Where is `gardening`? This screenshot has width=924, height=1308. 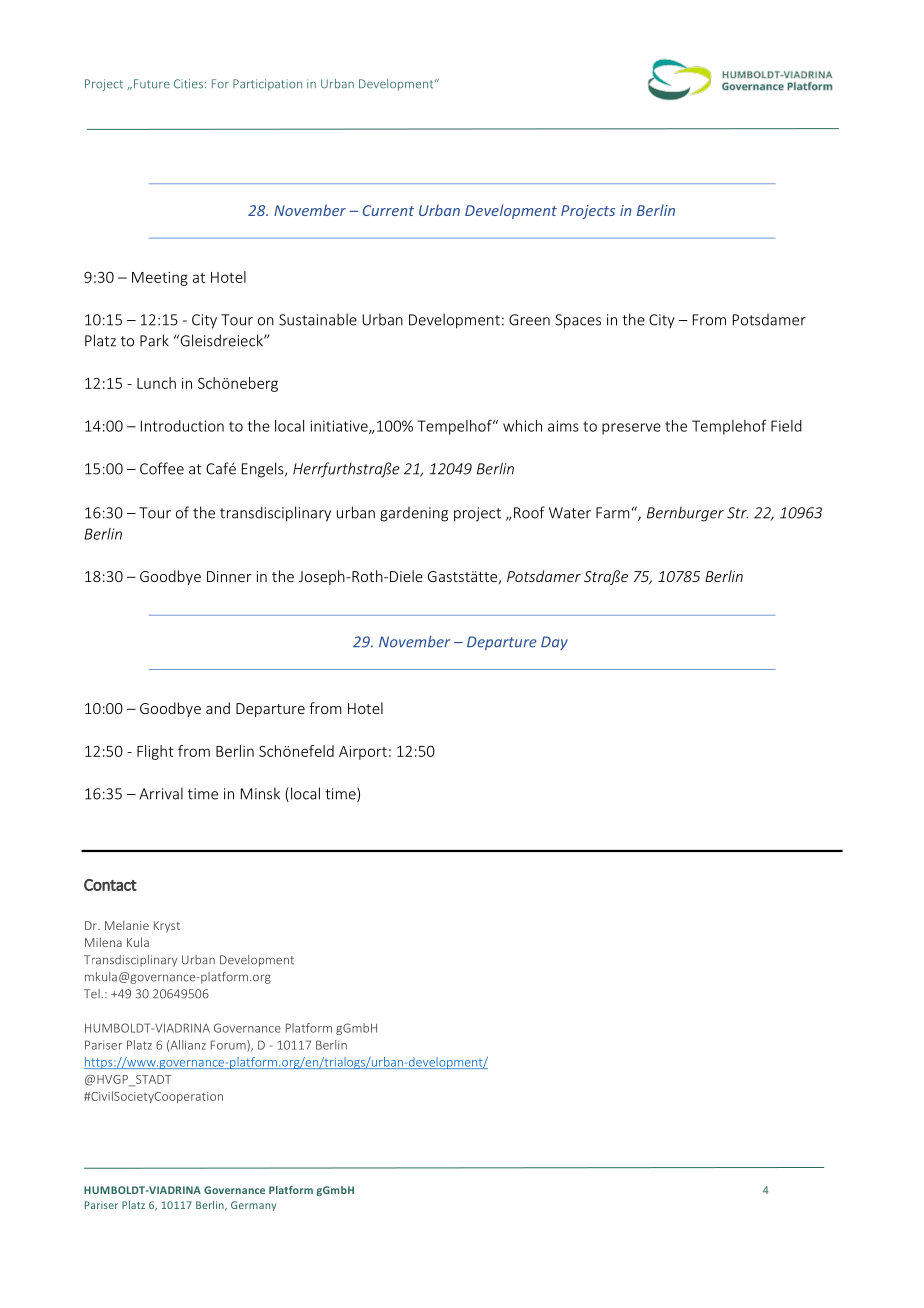
gardening is located at coordinates (414, 514).
